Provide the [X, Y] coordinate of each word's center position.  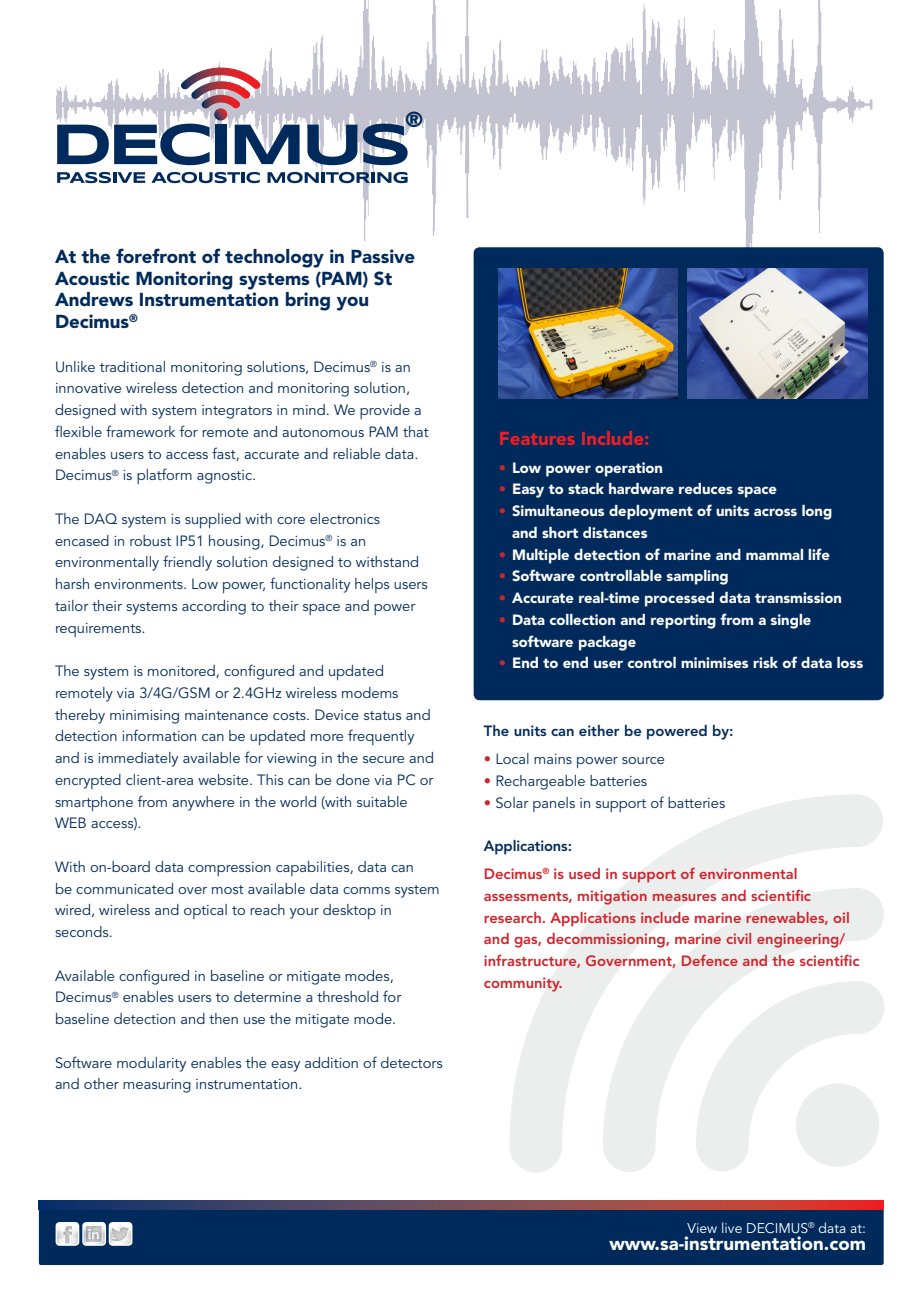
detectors [411, 1062]
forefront [156, 255]
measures [684, 897]
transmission [798, 597]
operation [628, 469]
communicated [124, 888]
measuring [157, 1086]
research [512, 917]
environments [139, 584]
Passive [383, 256]
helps [372, 585]
